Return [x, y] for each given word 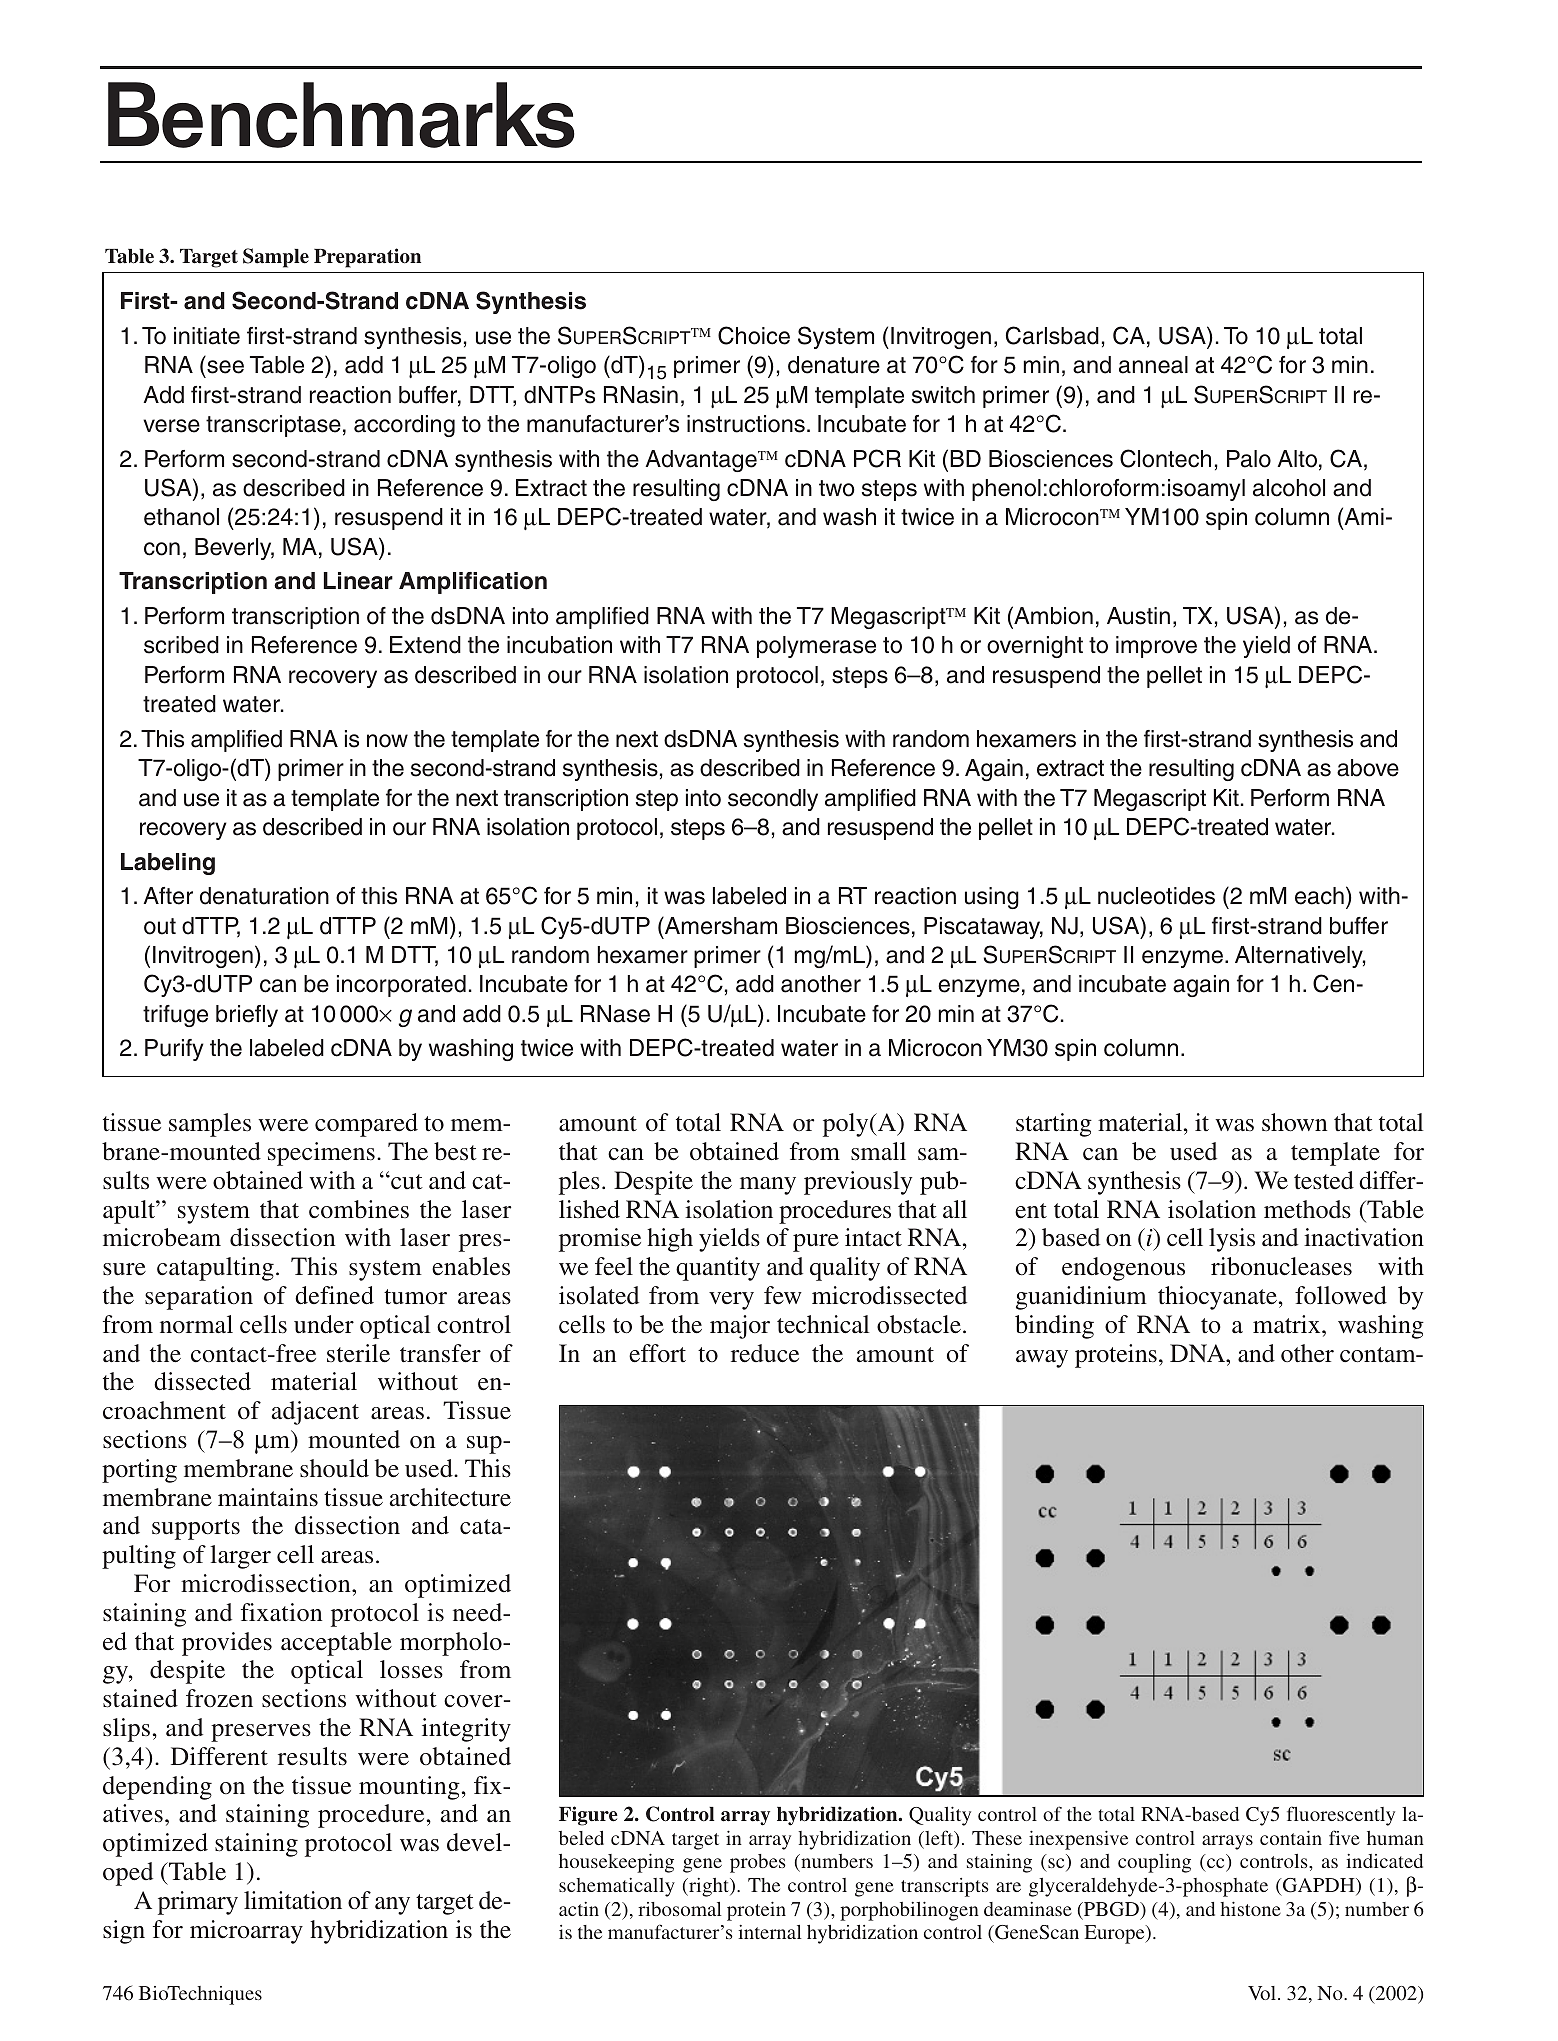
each [1319, 896]
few [783, 1295]
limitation [293, 1900]
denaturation [264, 896]
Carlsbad [1052, 335]
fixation [281, 1612]
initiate [207, 336]
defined [334, 1295]
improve [1156, 647]
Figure [588, 1816]
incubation [559, 645]
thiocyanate [1219, 1298]
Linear [358, 581]
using [992, 898]
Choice [754, 335]
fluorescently [1341, 1816]
